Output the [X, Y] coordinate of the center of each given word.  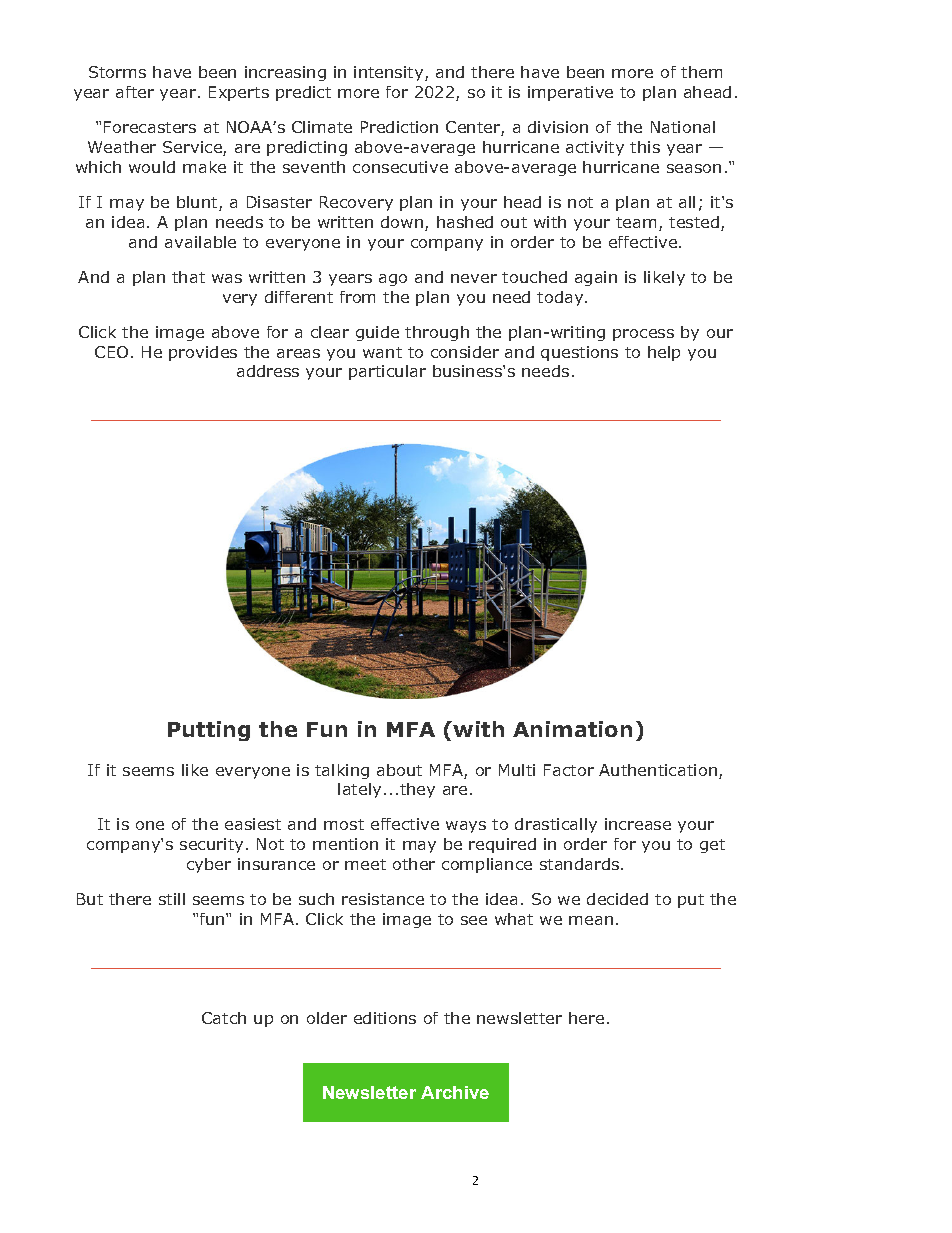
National [683, 127]
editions [385, 1018]
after [135, 92]
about [399, 770]
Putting [209, 731]
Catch [224, 1018]
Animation [572, 729]
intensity [390, 73]
